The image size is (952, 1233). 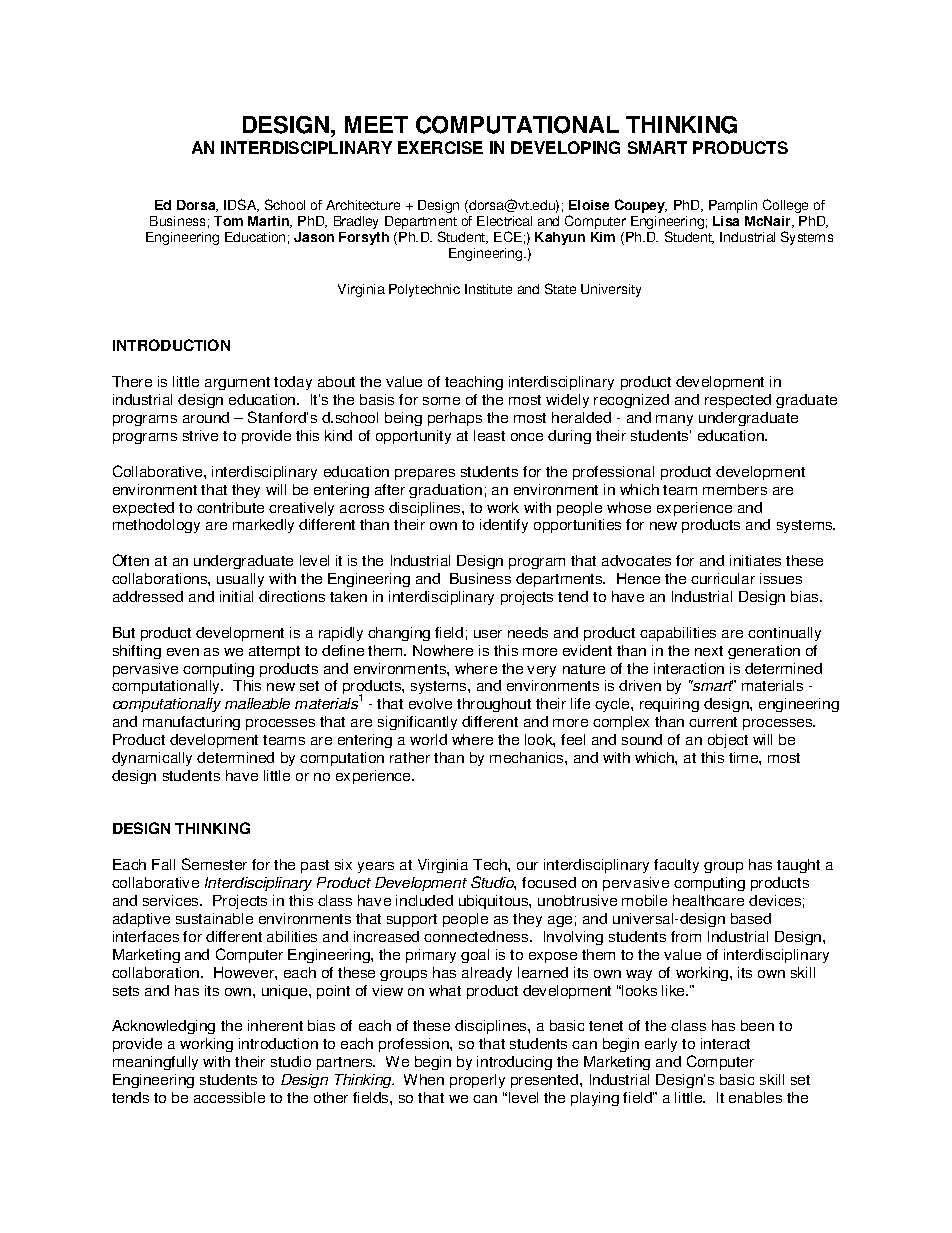 What do you see at coordinates (726, 221) in the image?
I see `Lisa` at bounding box center [726, 221].
